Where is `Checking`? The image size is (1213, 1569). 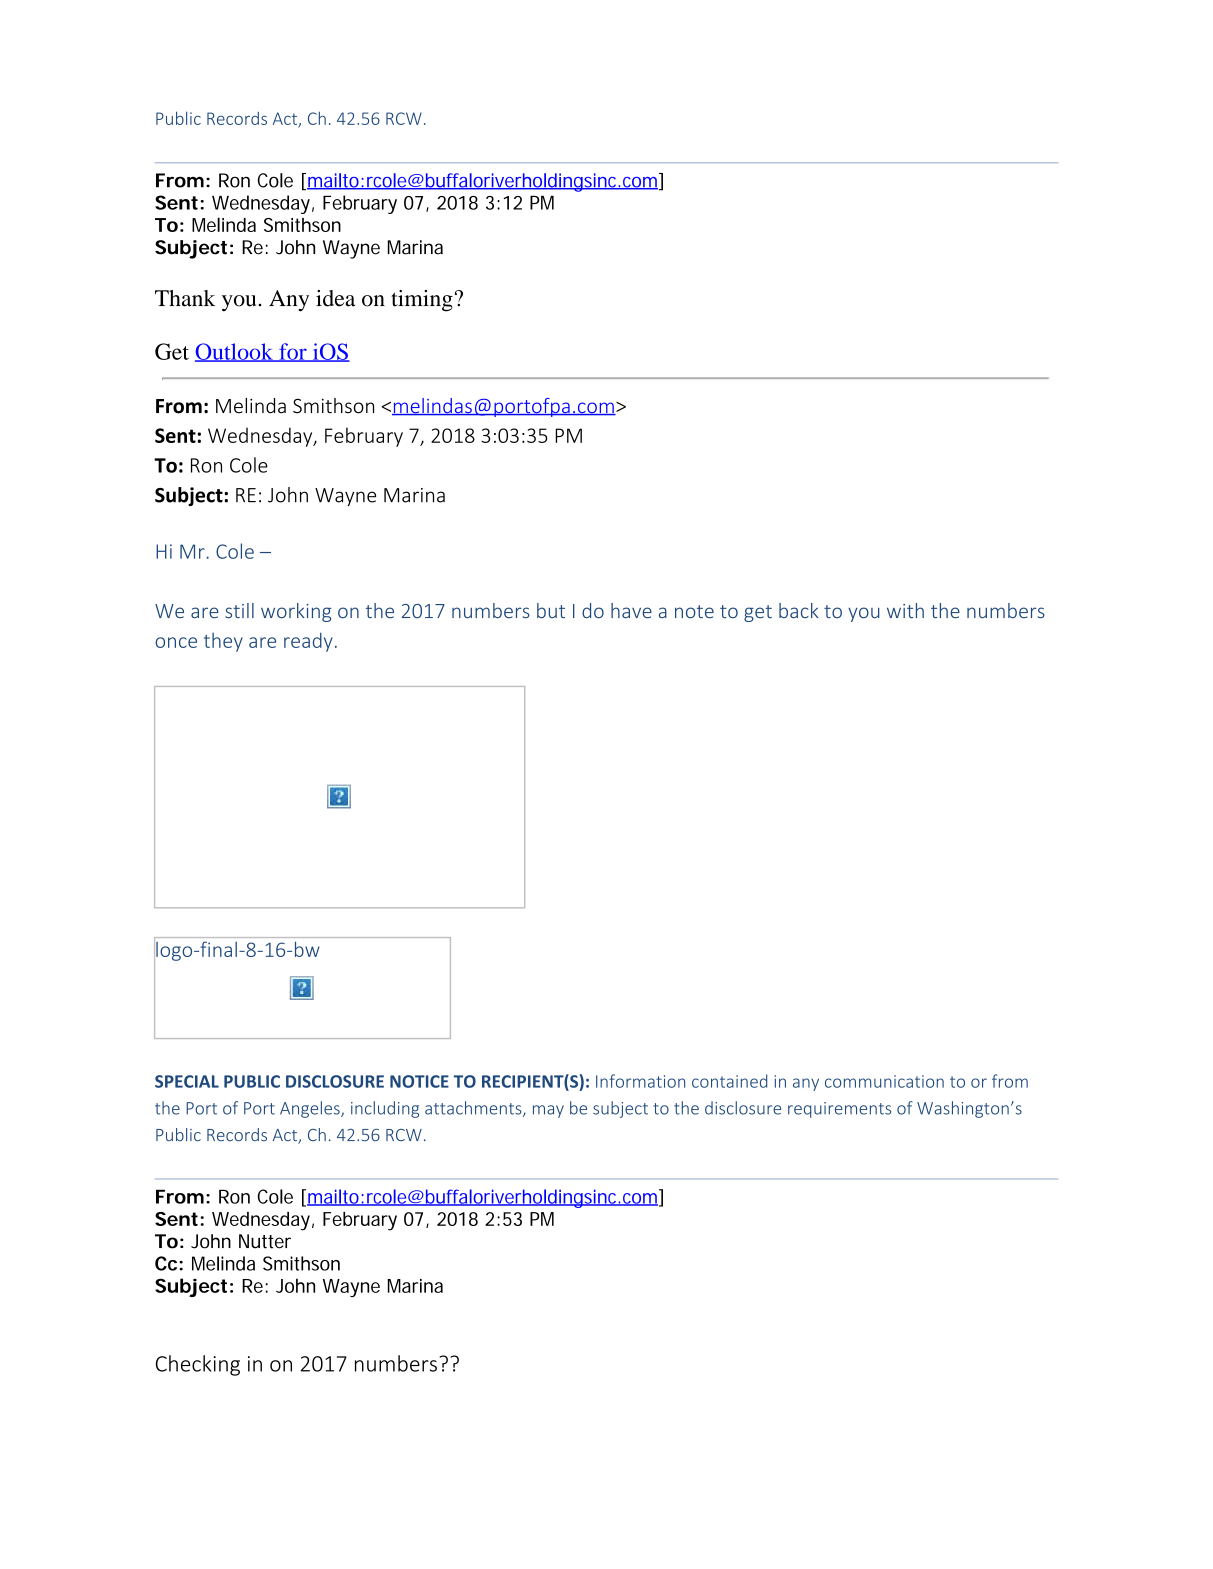
Checking is located at coordinates (198, 1365).
